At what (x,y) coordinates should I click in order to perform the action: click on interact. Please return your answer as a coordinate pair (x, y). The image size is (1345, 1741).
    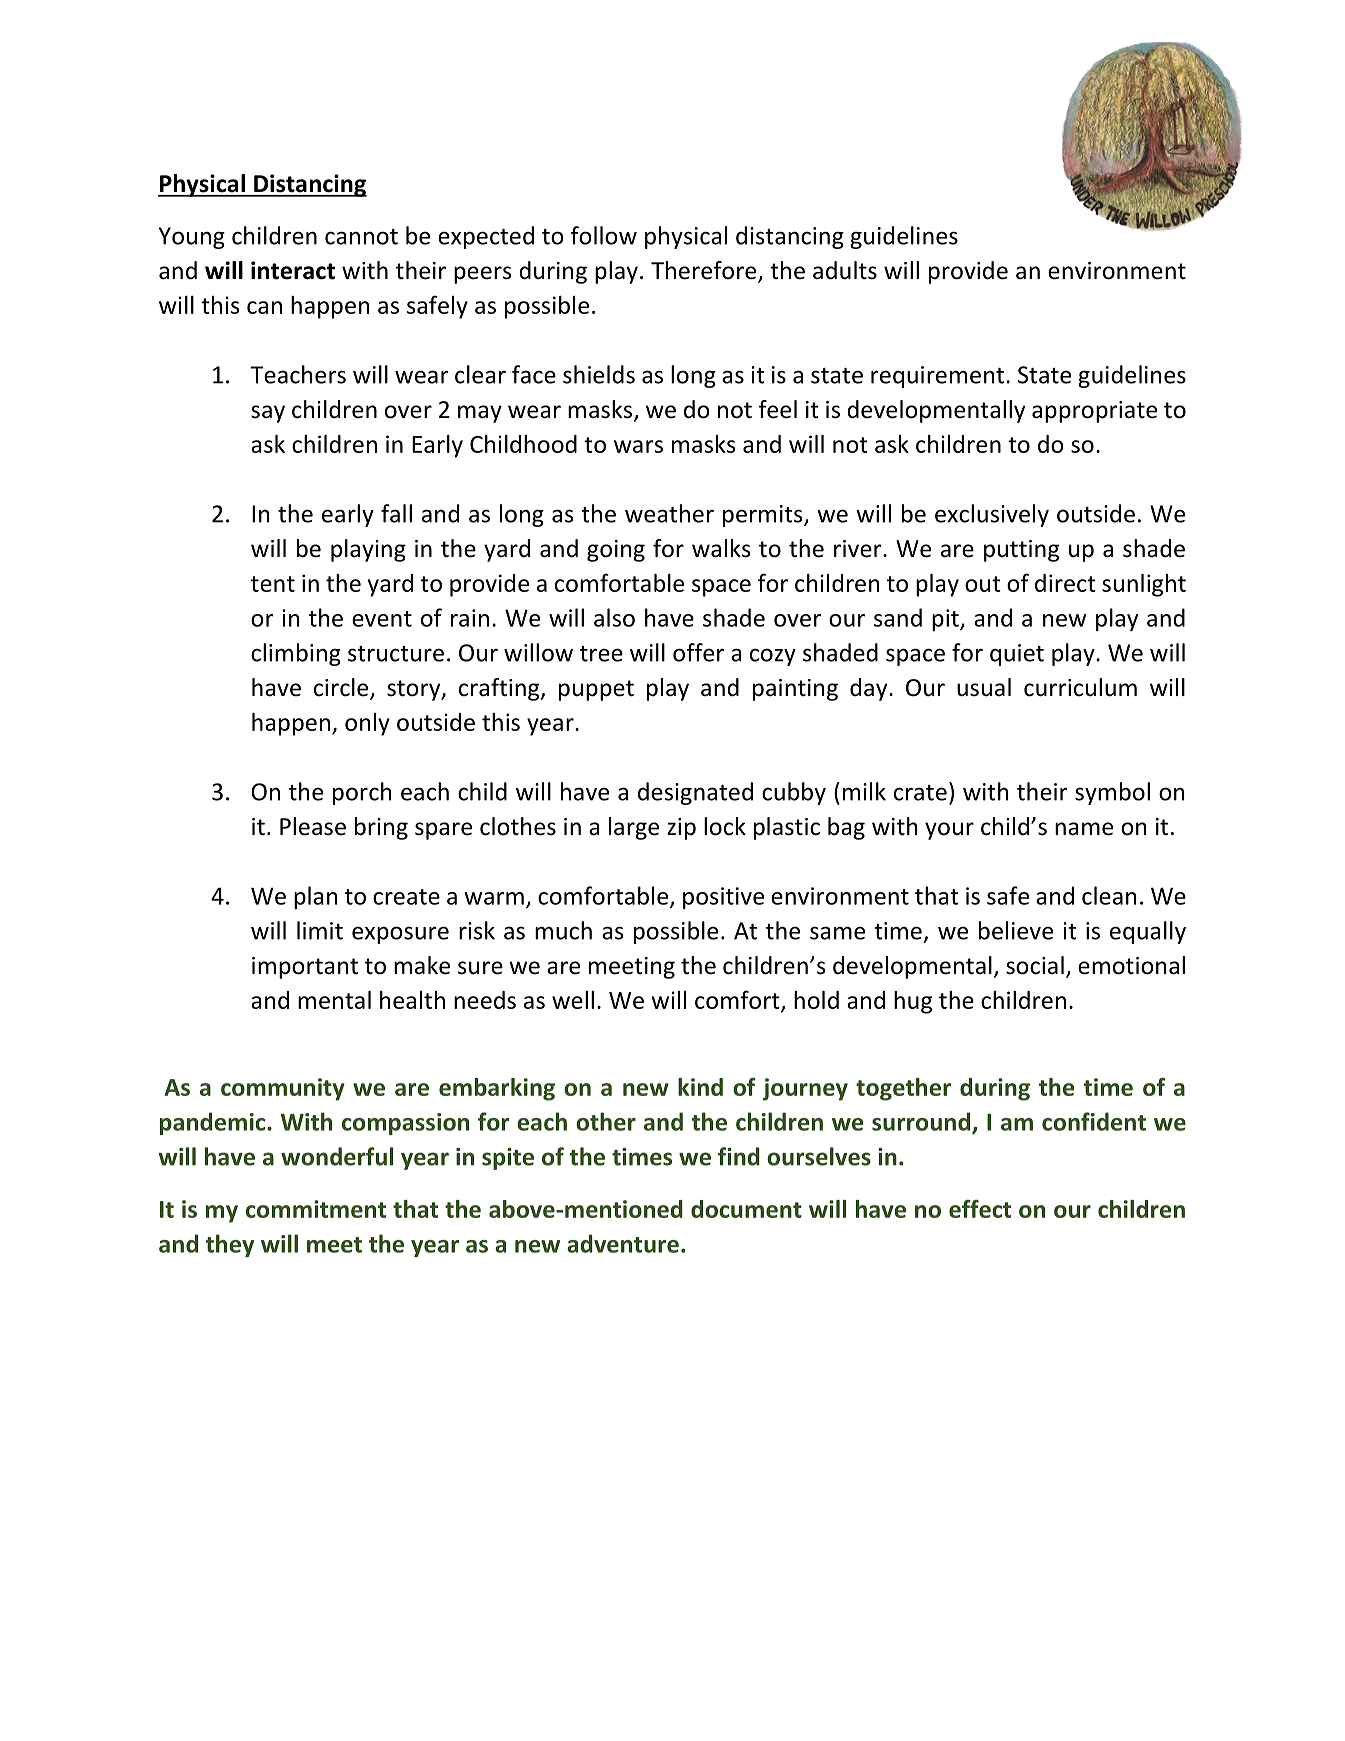
    Looking at the image, I should click on (293, 270).
